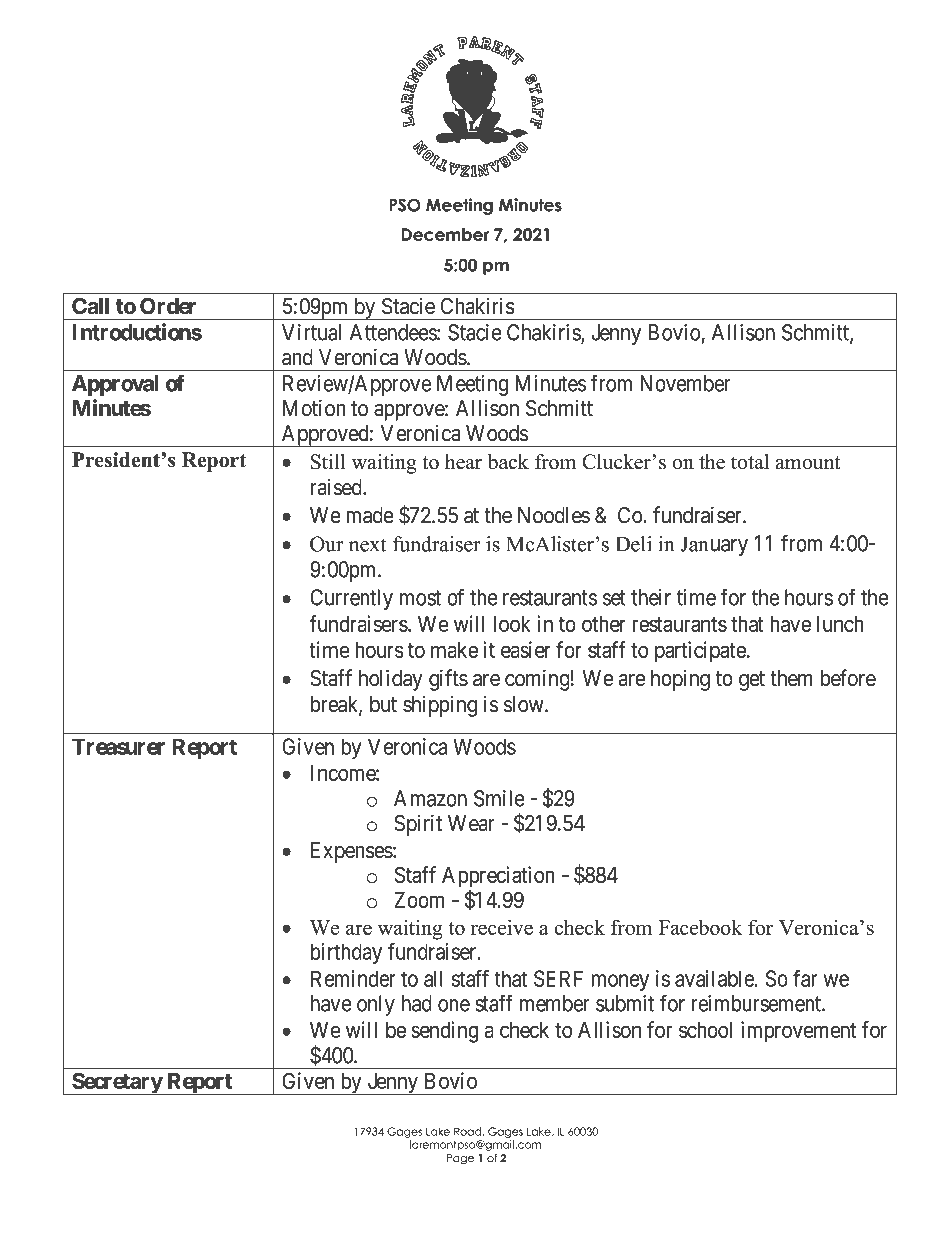 This image has height=1233, width=952. Describe the element at coordinates (460, 1159) in the image. I see `Page` at that location.
